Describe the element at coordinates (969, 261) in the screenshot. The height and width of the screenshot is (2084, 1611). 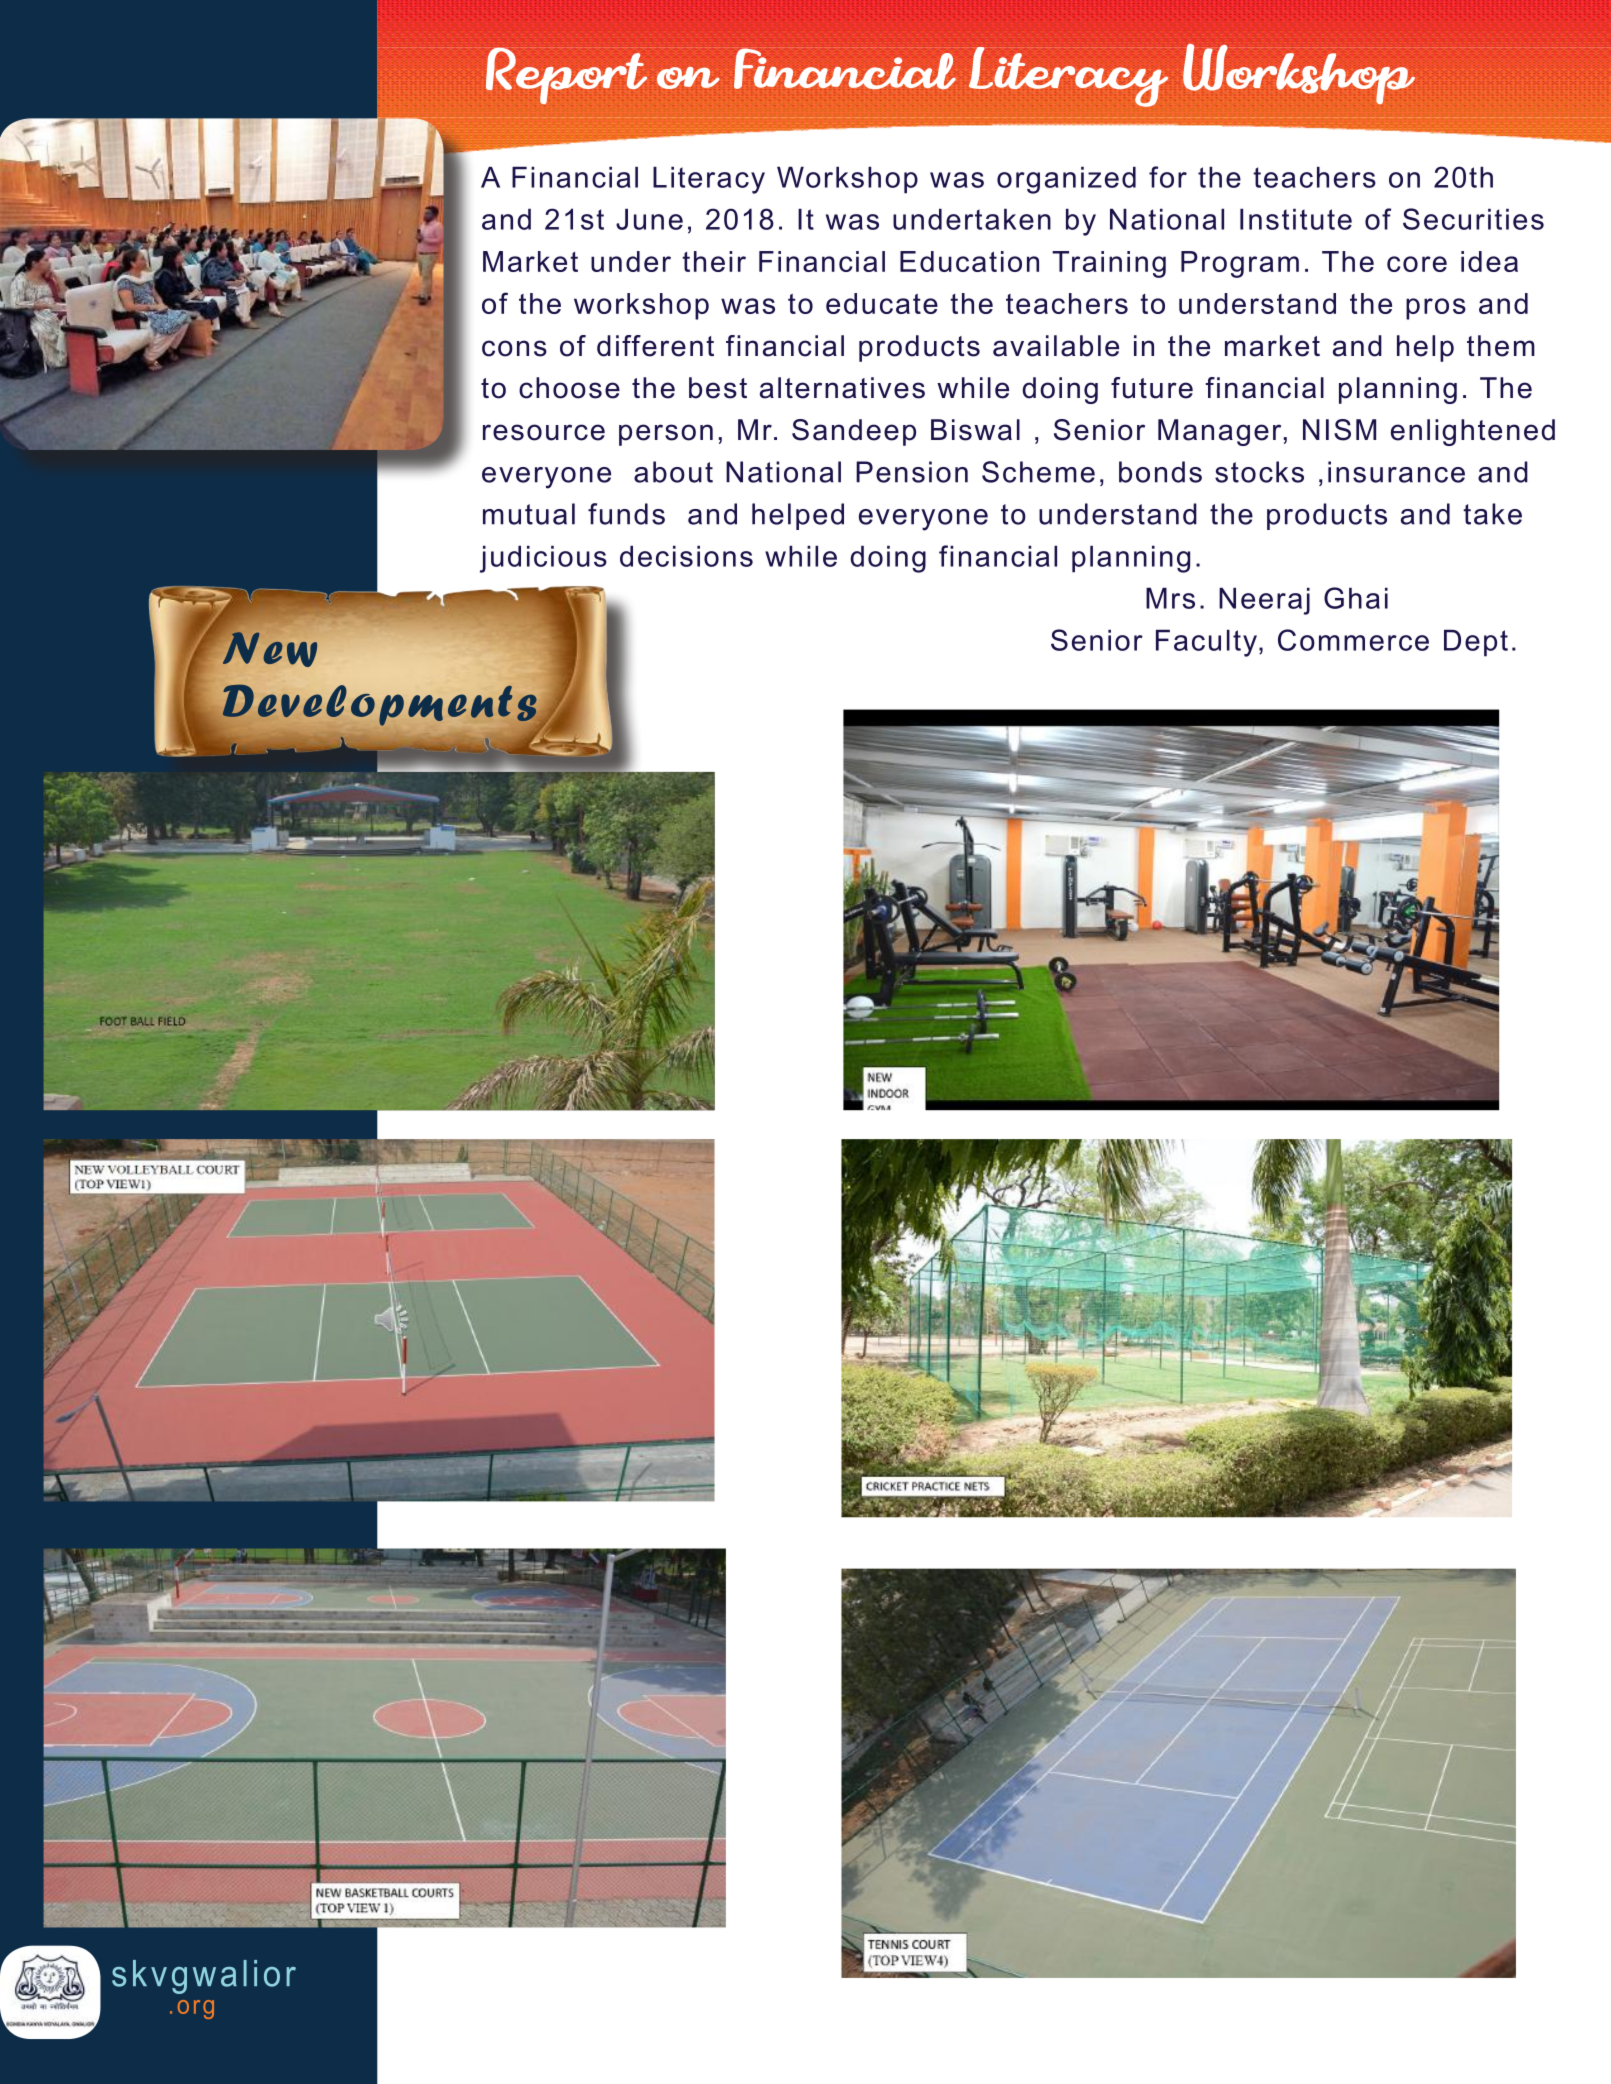
I see `Education` at that location.
